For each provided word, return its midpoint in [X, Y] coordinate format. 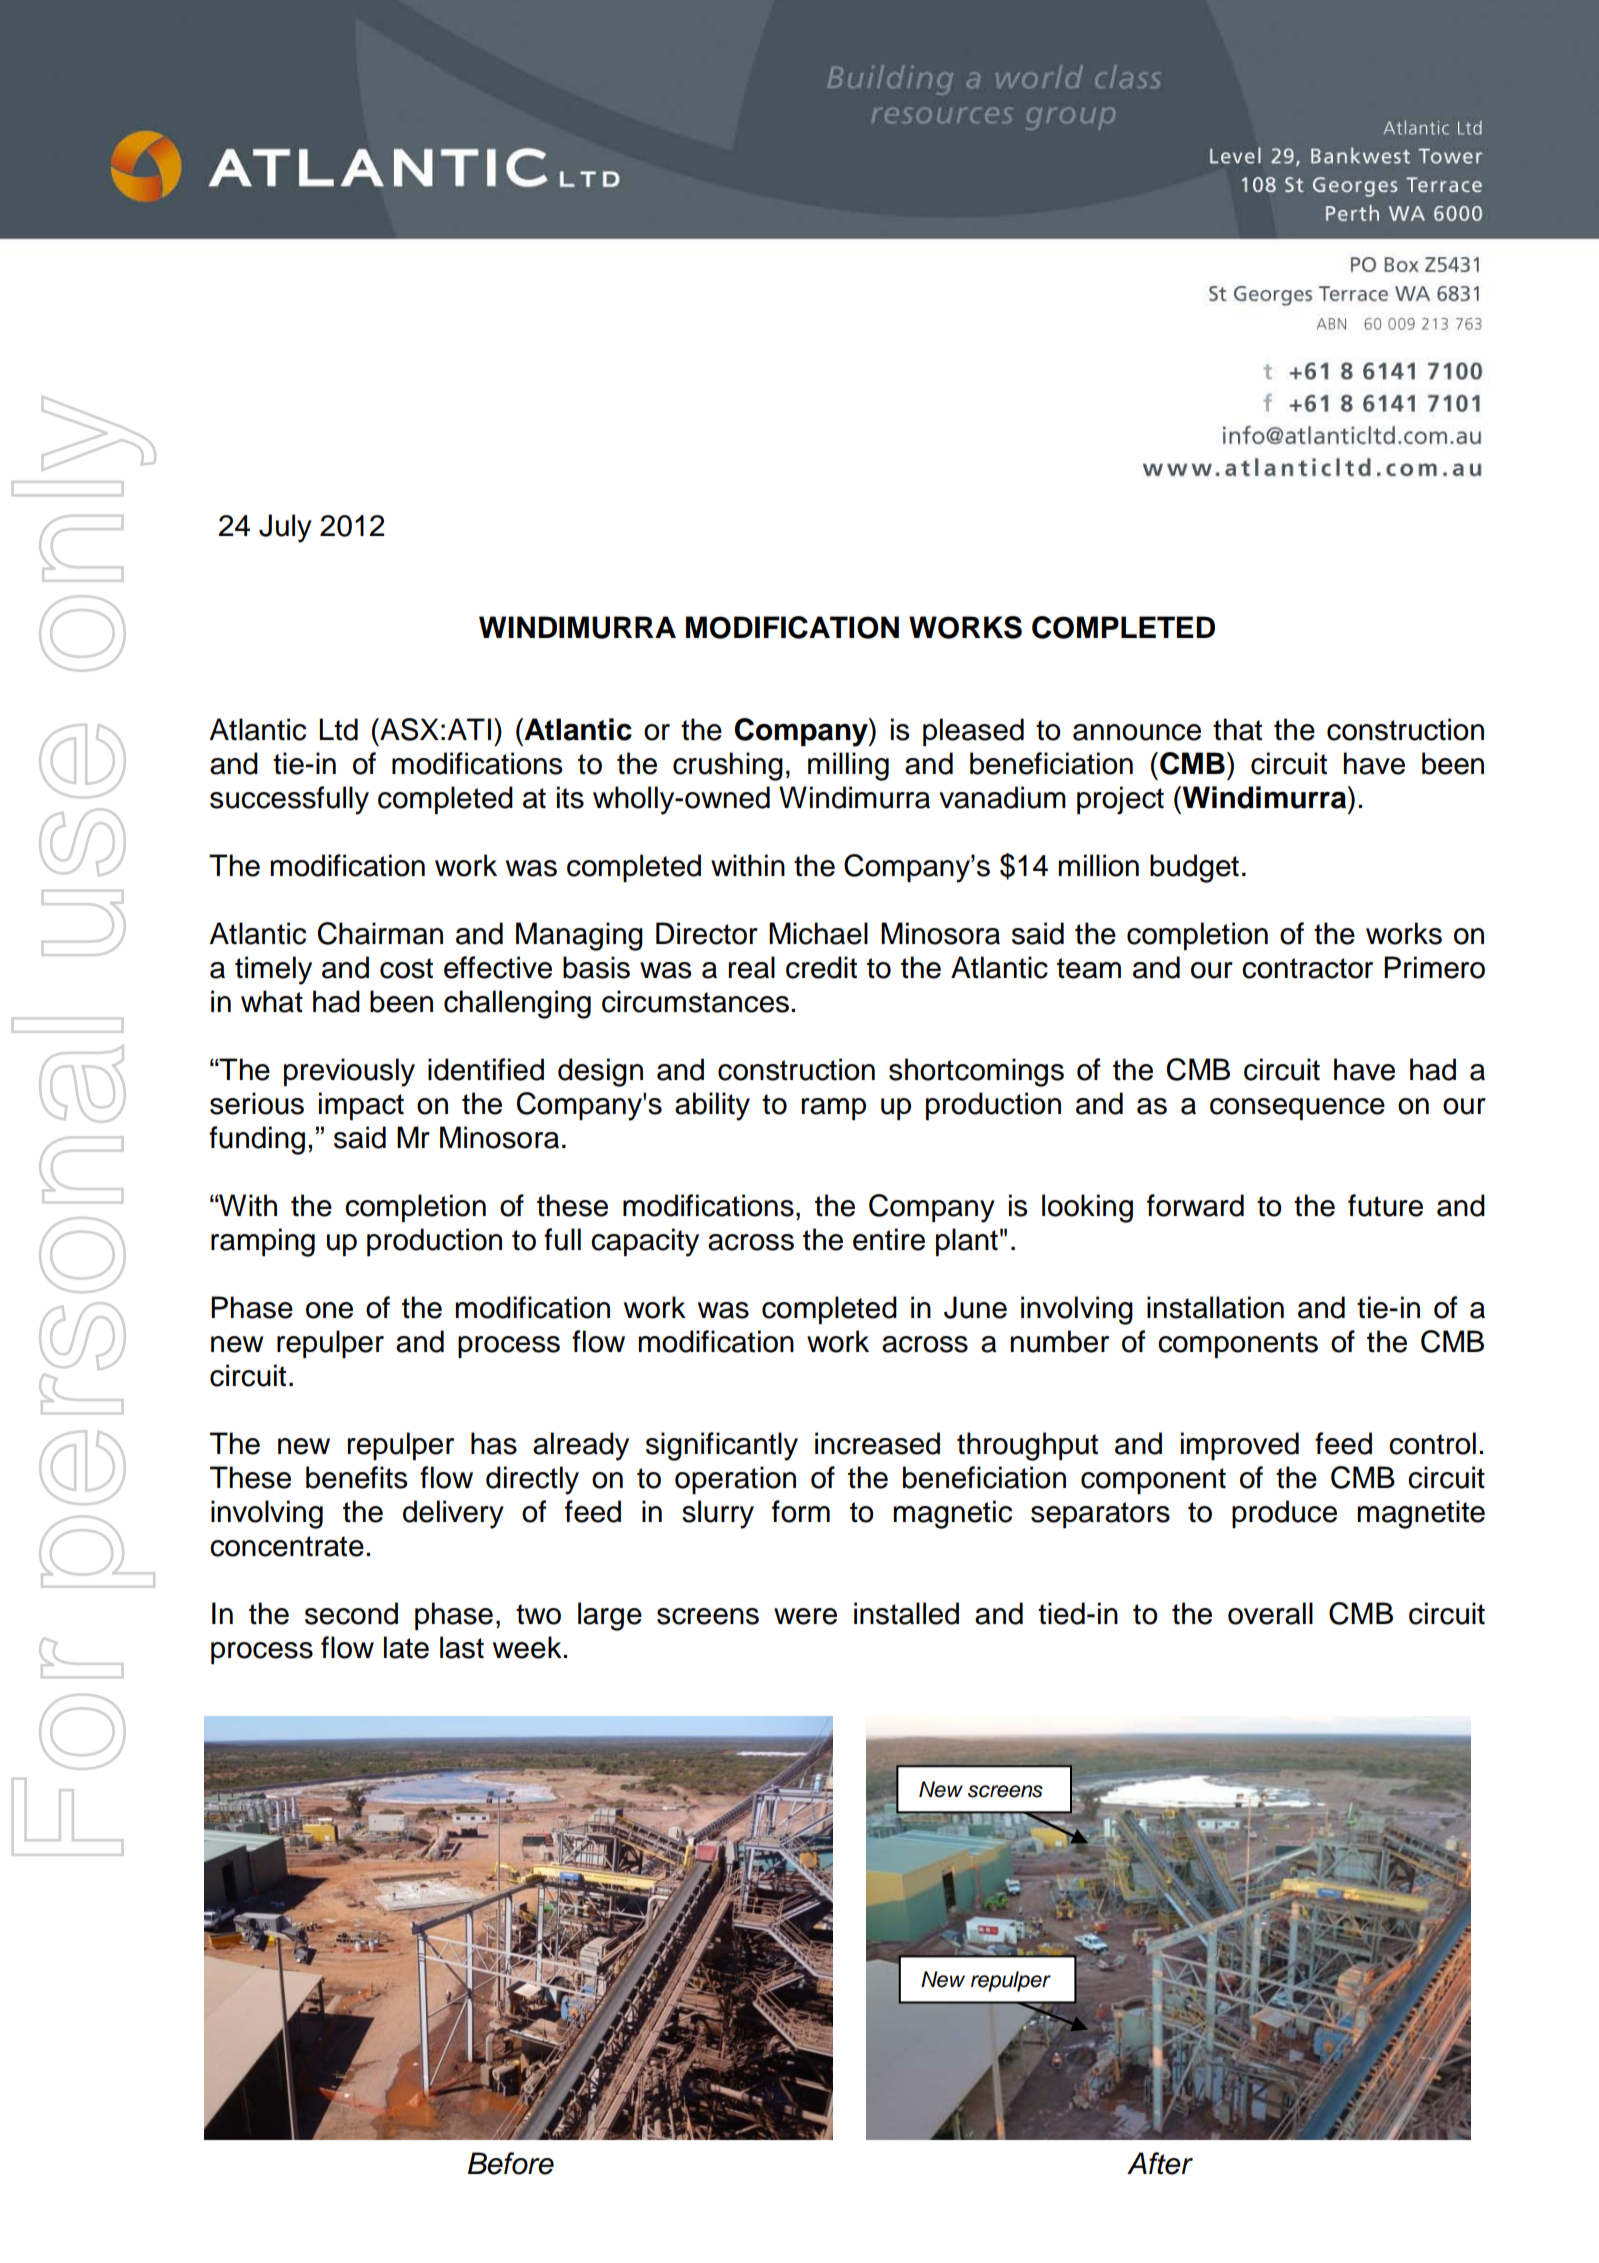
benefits [356, 1477]
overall [1270, 1613]
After [1160, 2163]
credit [821, 967]
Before [511, 2163]
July [285, 528]
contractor [1307, 968]
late [406, 1647]
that [1237, 729]
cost [406, 968]
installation [1215, 1307]
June [975, 1307]
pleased [973, 732]
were [805, 1616]
